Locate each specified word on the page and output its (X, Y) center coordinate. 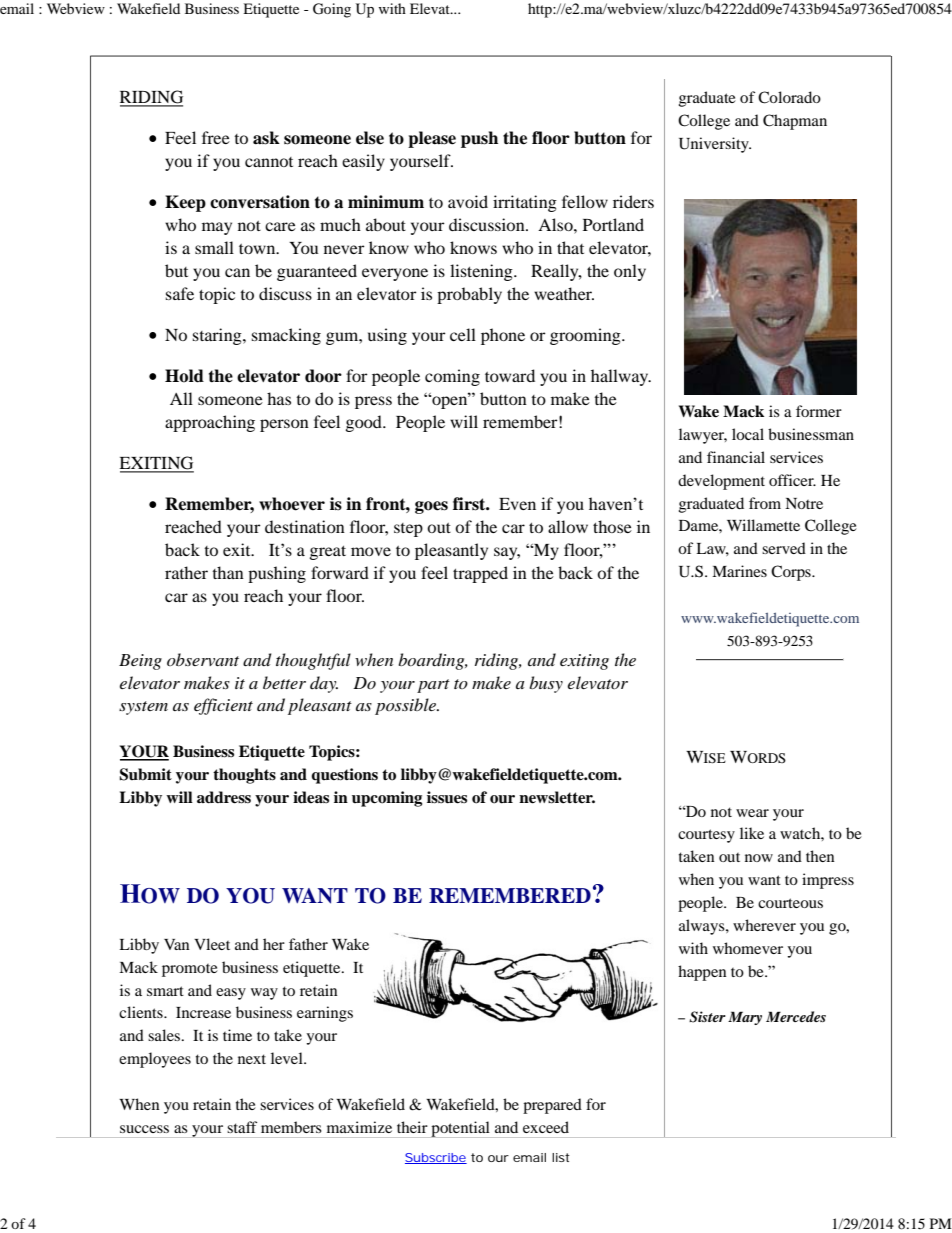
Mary (745, 1018)
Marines (739, 571)
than (228, 572)
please (432, 139)
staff (242, 1127)
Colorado (789, 97)
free (216, 137)
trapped (480, 574)
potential (460, 1129)
